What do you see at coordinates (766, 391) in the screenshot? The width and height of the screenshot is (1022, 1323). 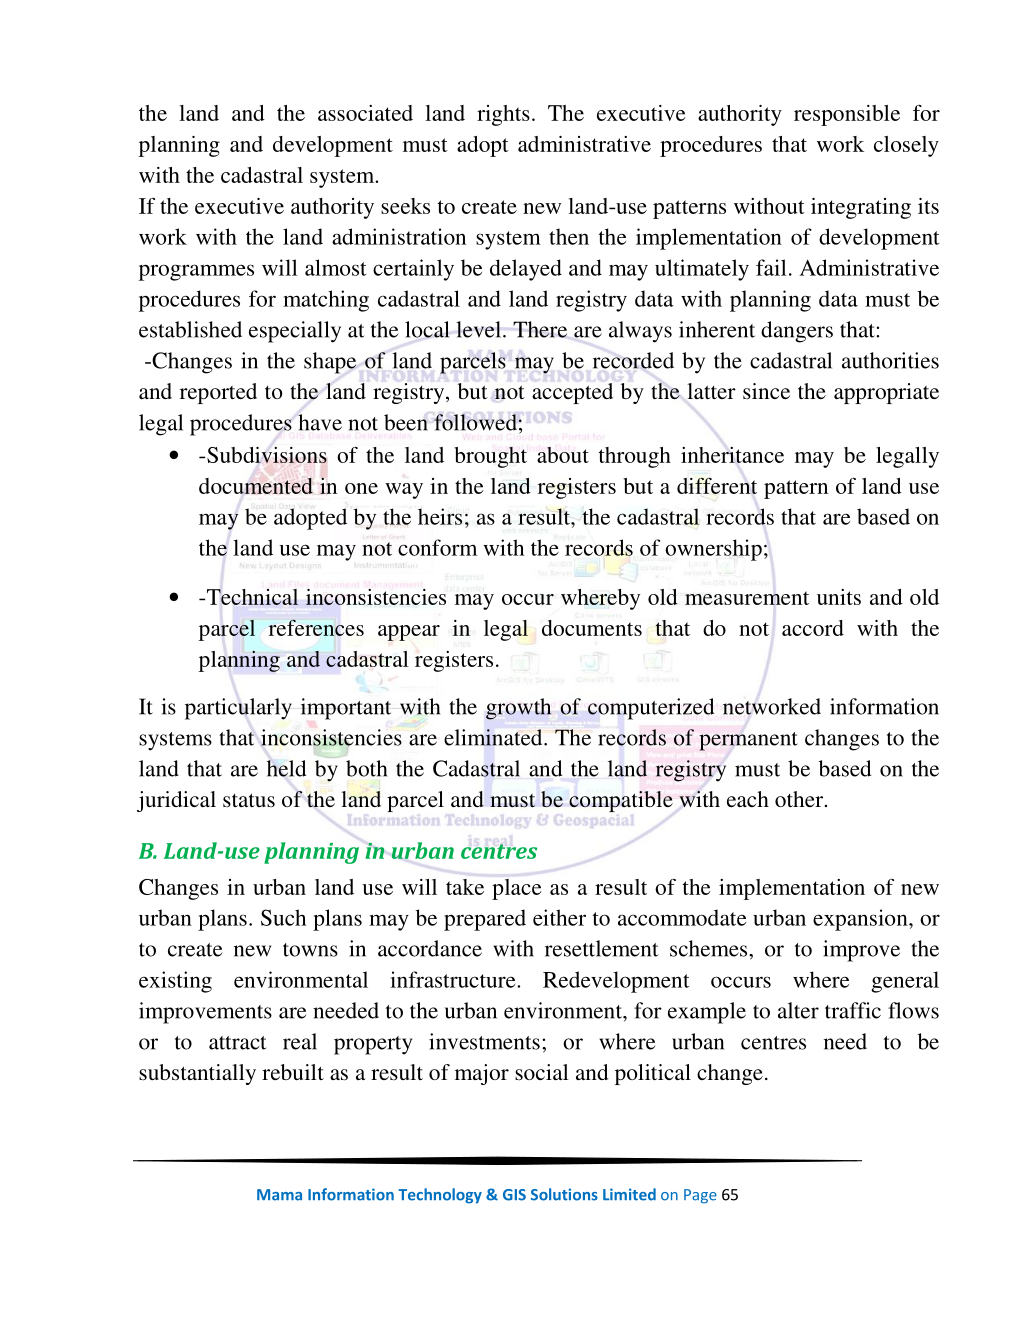 I see `since` at bounding box center [766, 391].
